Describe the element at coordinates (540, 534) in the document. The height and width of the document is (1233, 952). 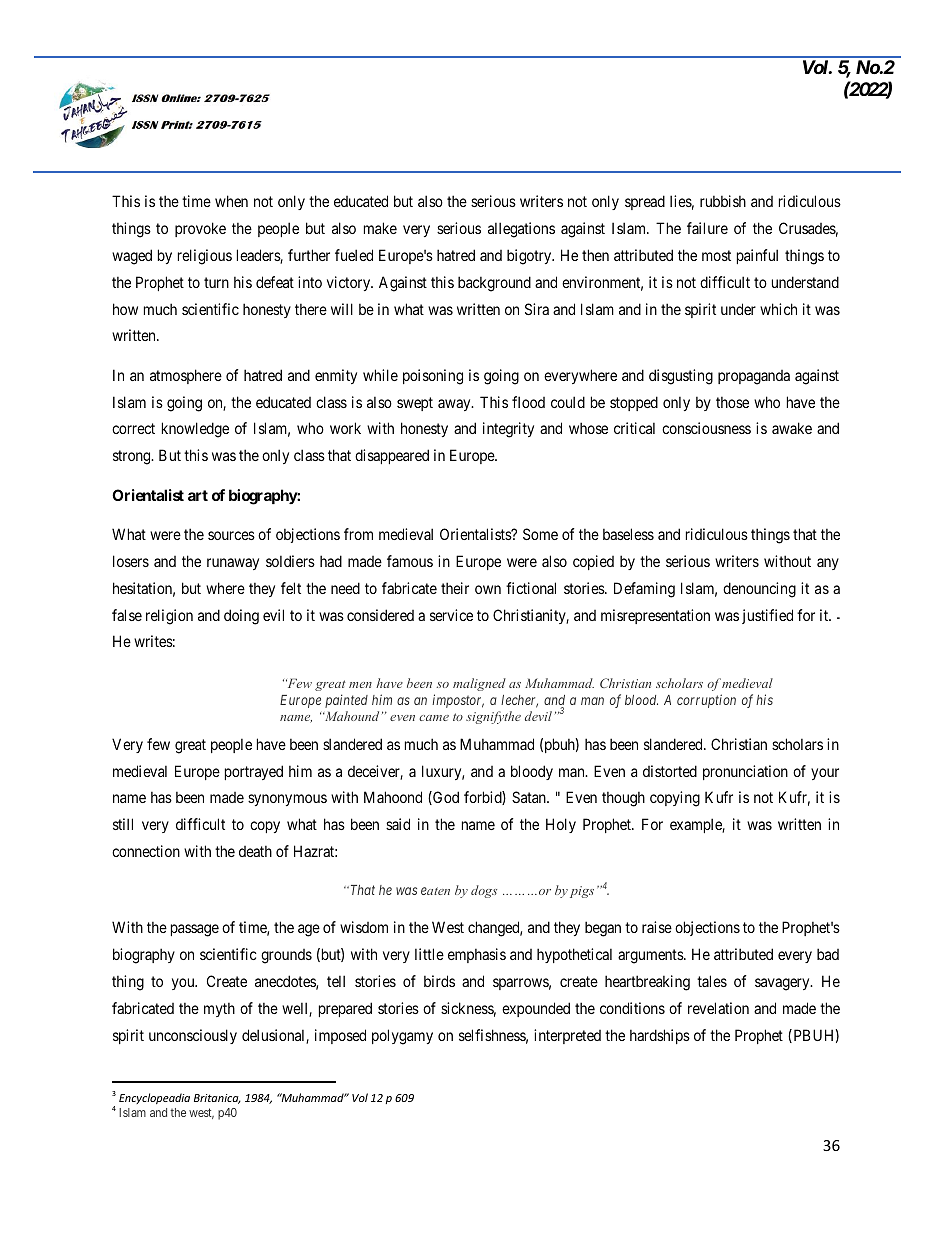
I see `Some` at that location.
